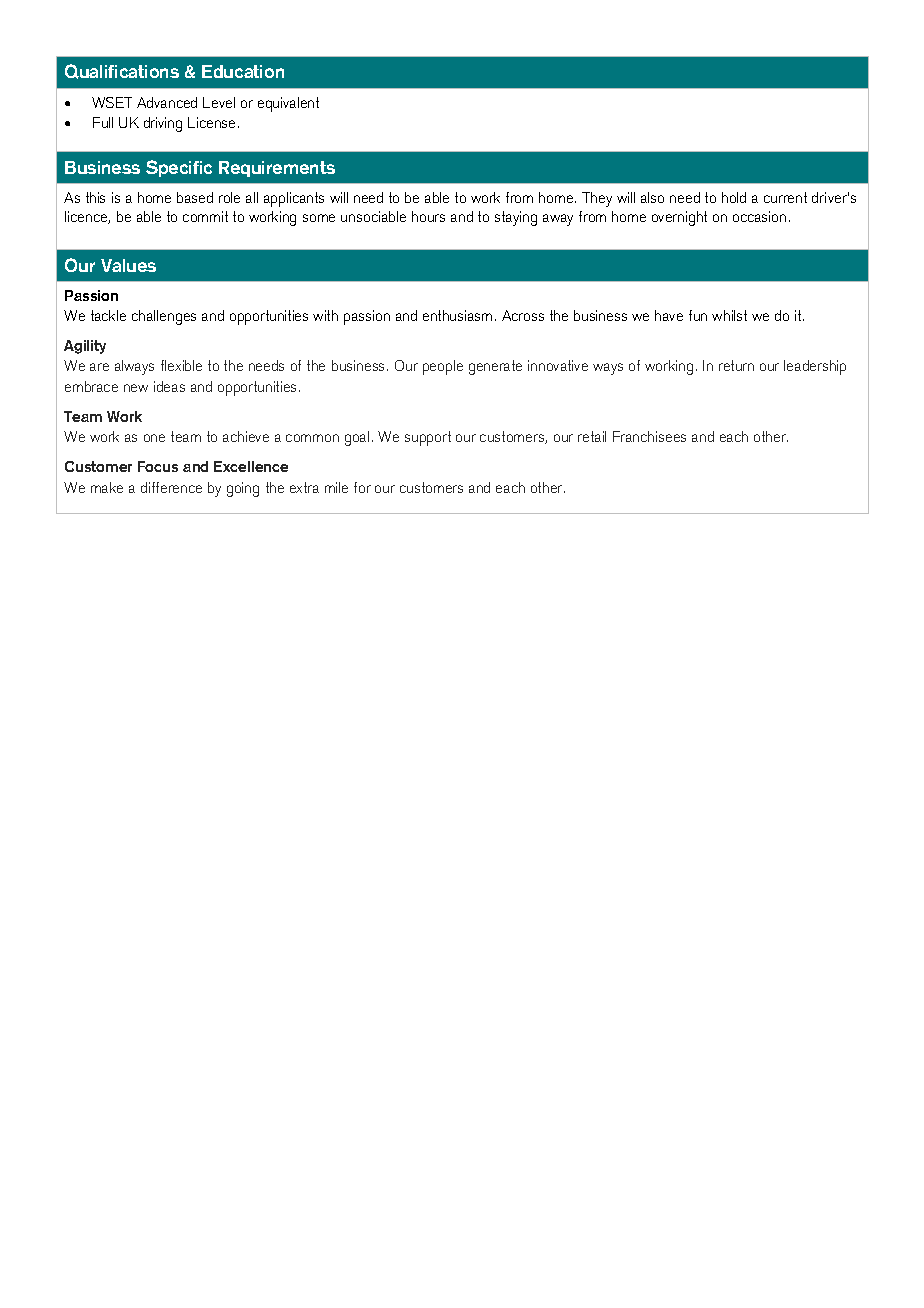 The width and height of the page is (924, 1308). What do you see at coordinates (169, 386) in the page?
I see `ideas` at bounding box center [169, 386].
